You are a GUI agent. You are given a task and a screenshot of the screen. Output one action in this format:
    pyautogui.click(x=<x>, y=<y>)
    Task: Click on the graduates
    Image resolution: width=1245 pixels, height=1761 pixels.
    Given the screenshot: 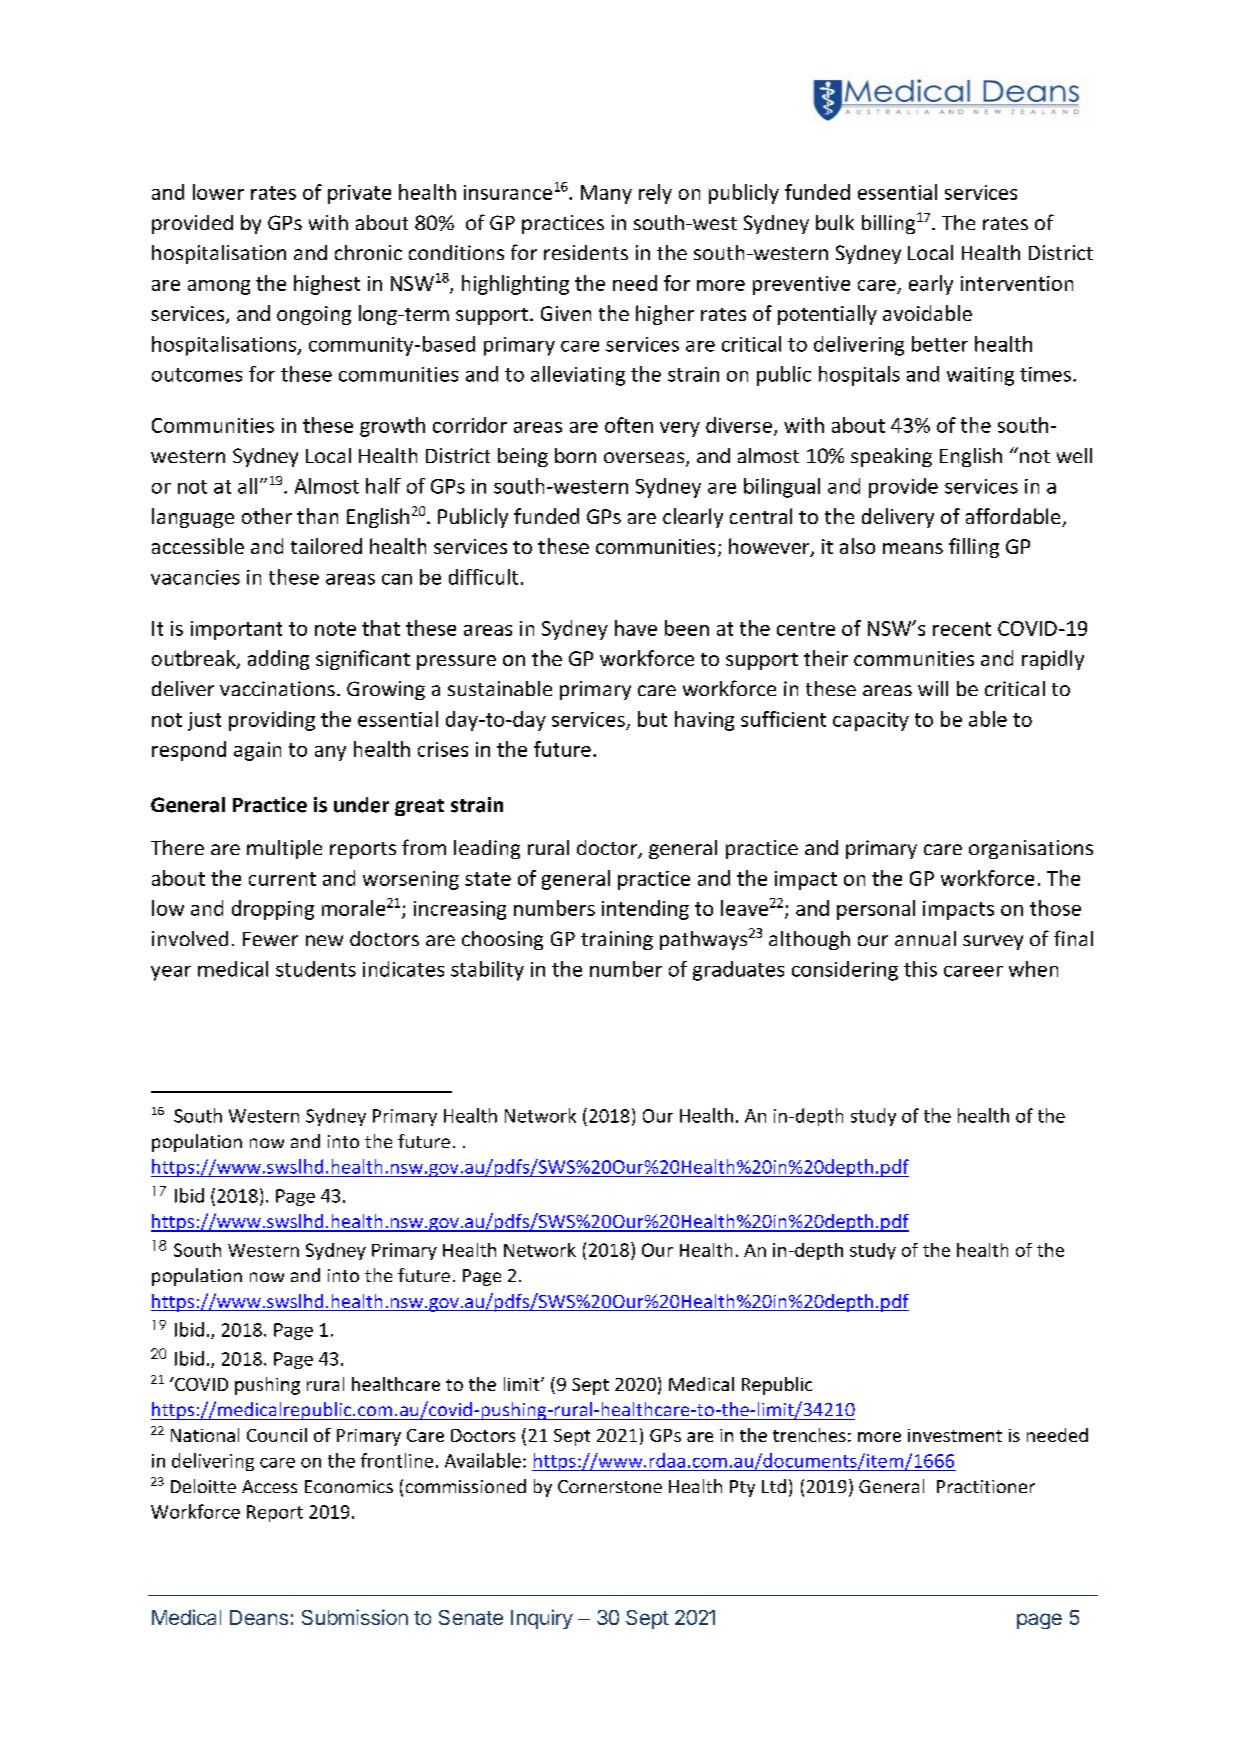 What is the action you would take?
    pyautogui.click(x=738, y=971)
